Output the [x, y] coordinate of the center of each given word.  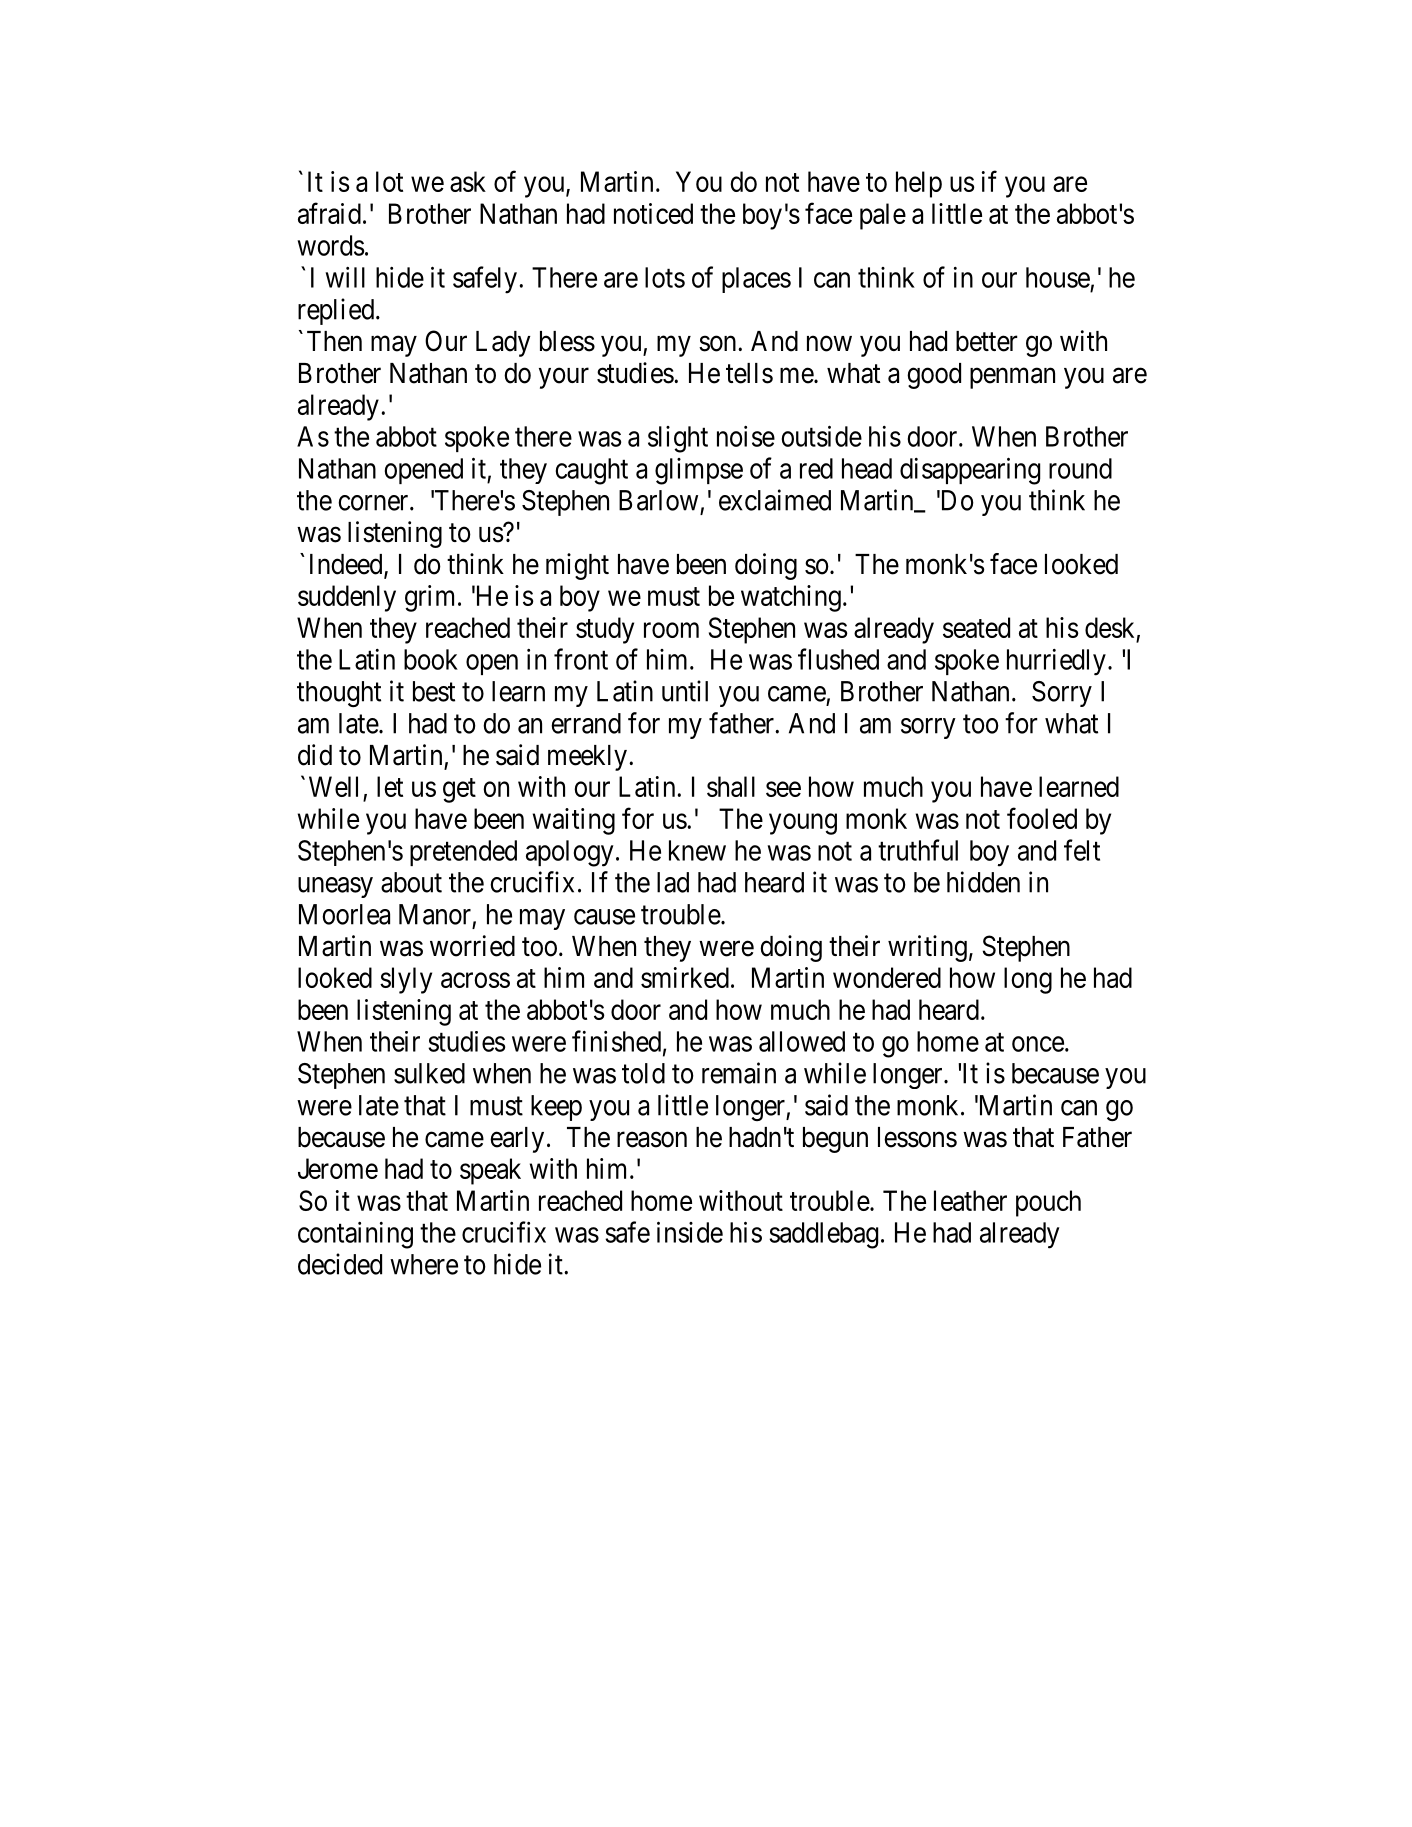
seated [976, 627]
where [424, 1264]
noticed [653, 213]
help [919, 184]
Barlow [658, 500]
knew [697, 850]
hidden [983, 882]
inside [690, 1232]
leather [970, 1200]
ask [468, 181]
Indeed [347, 565]
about [411, 882]
